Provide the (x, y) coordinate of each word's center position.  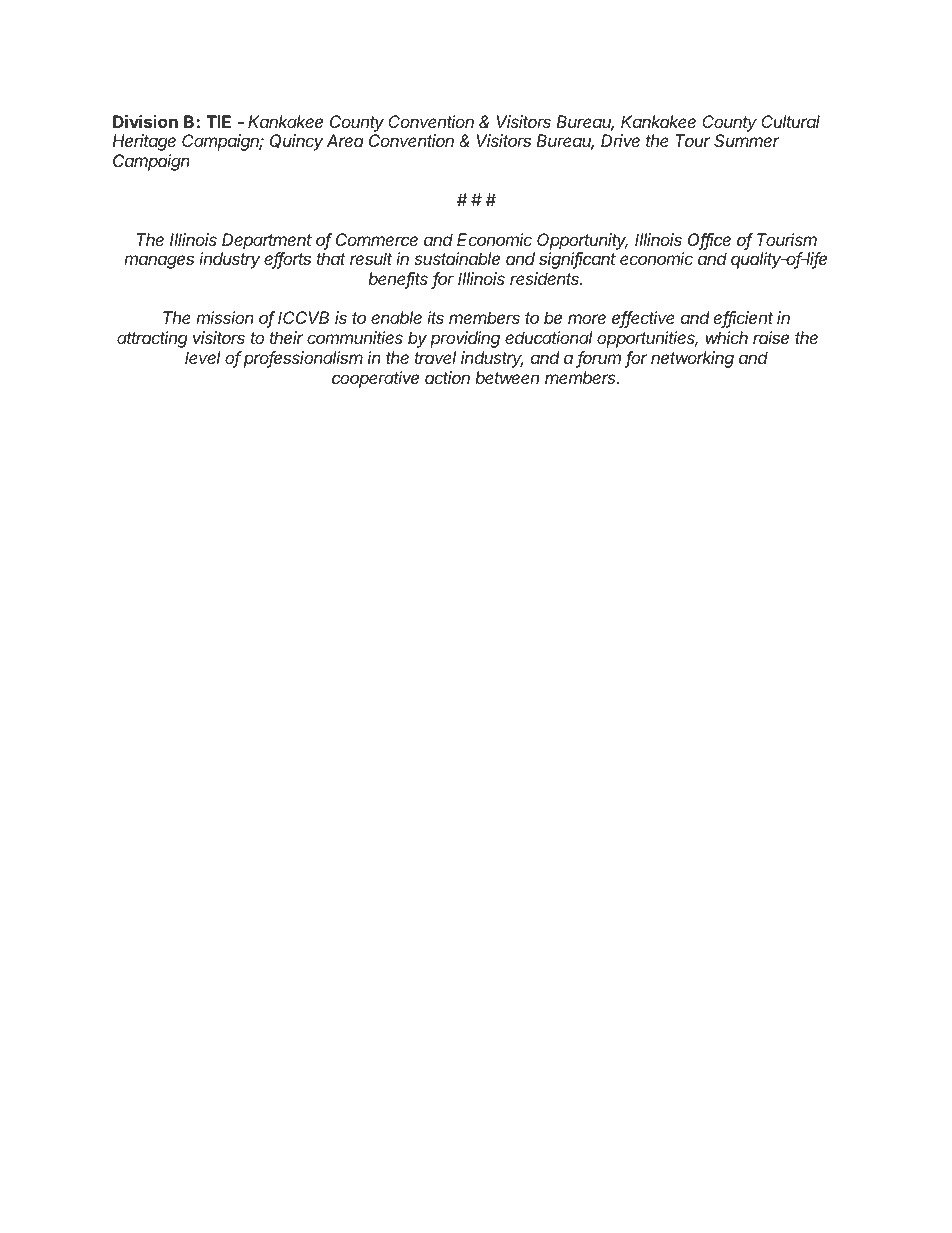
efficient (743, 319)
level (202, 357)
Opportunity (582, 241)
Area (345, 140)
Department (267, 241)
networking (692, 359)
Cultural (790, 121)
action (447, 377)
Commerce (377, 239)
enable (396, 317)
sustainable (457, 258)
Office (709, 241)
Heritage (144, 142)
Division (145, 121)
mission (225, 317)
